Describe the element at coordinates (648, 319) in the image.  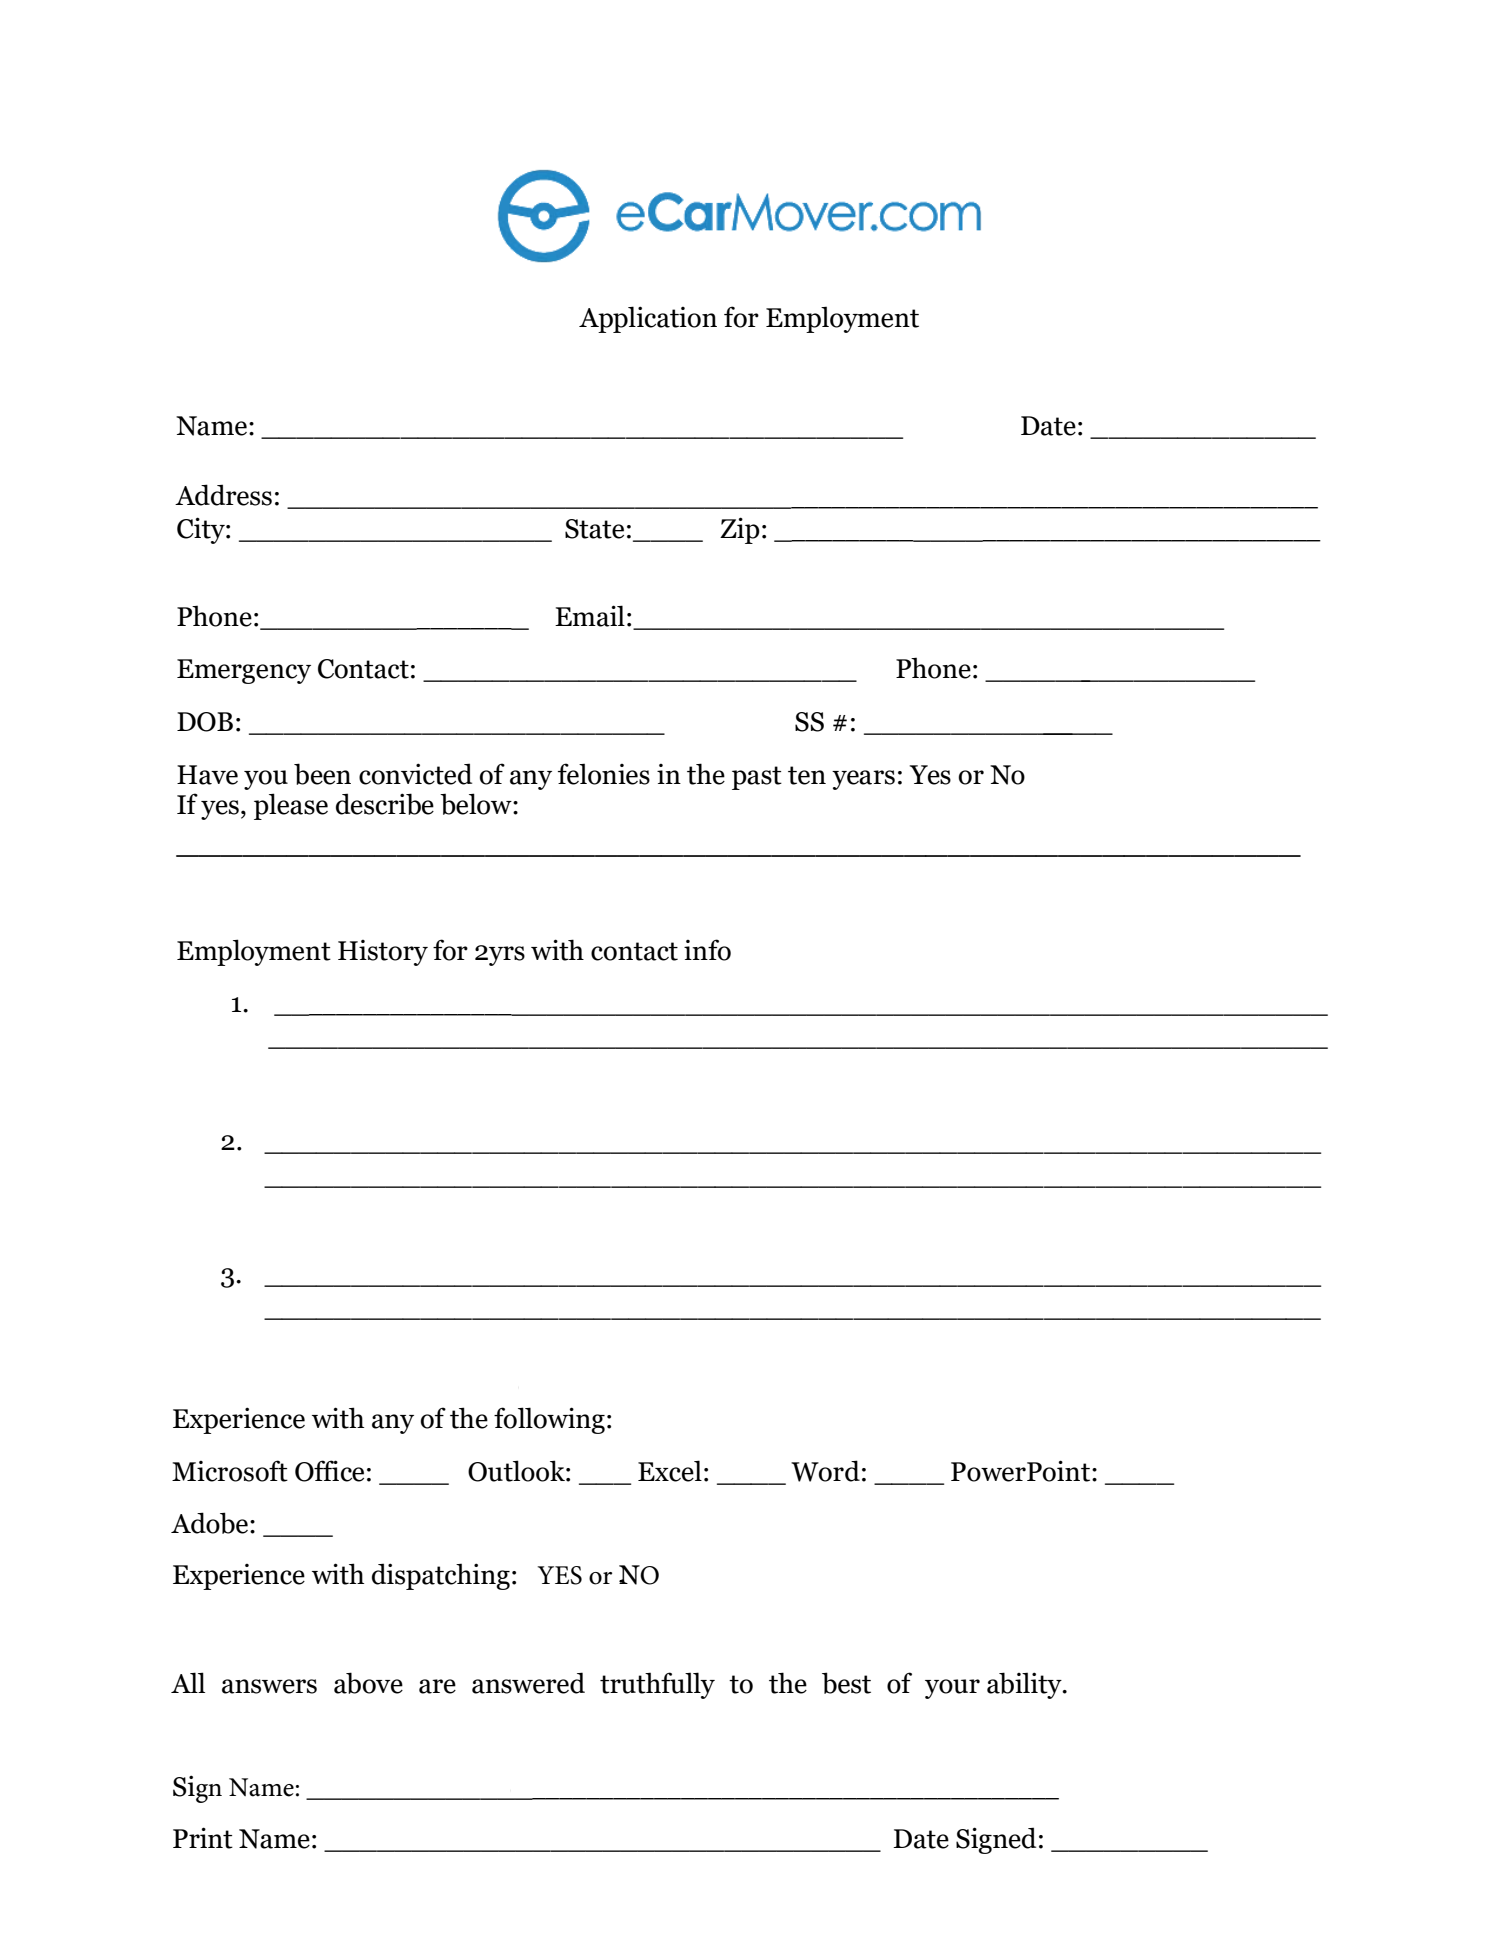
I see `Application` at that location.
